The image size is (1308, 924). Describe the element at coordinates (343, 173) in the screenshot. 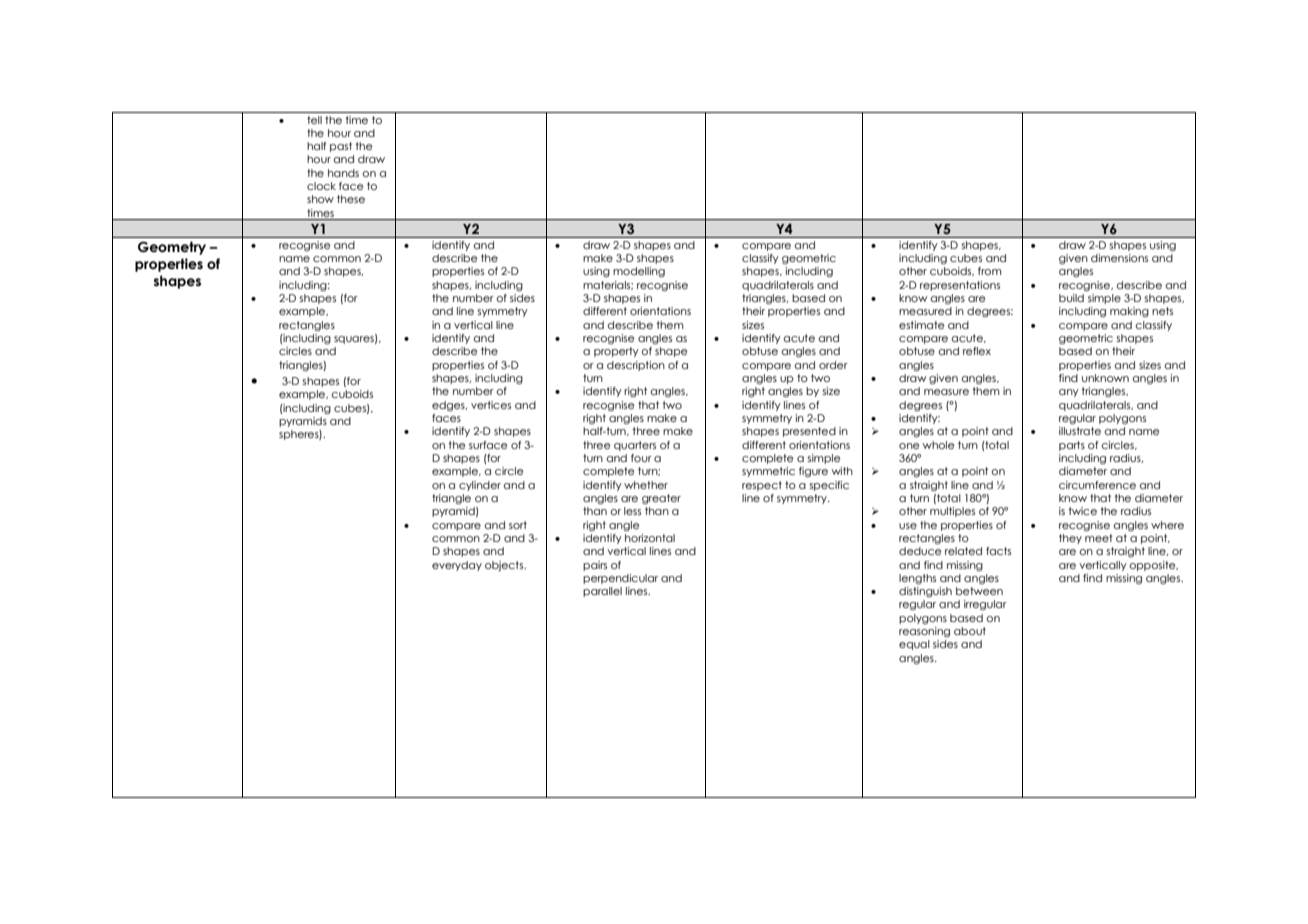

I see `hands` at that location.
